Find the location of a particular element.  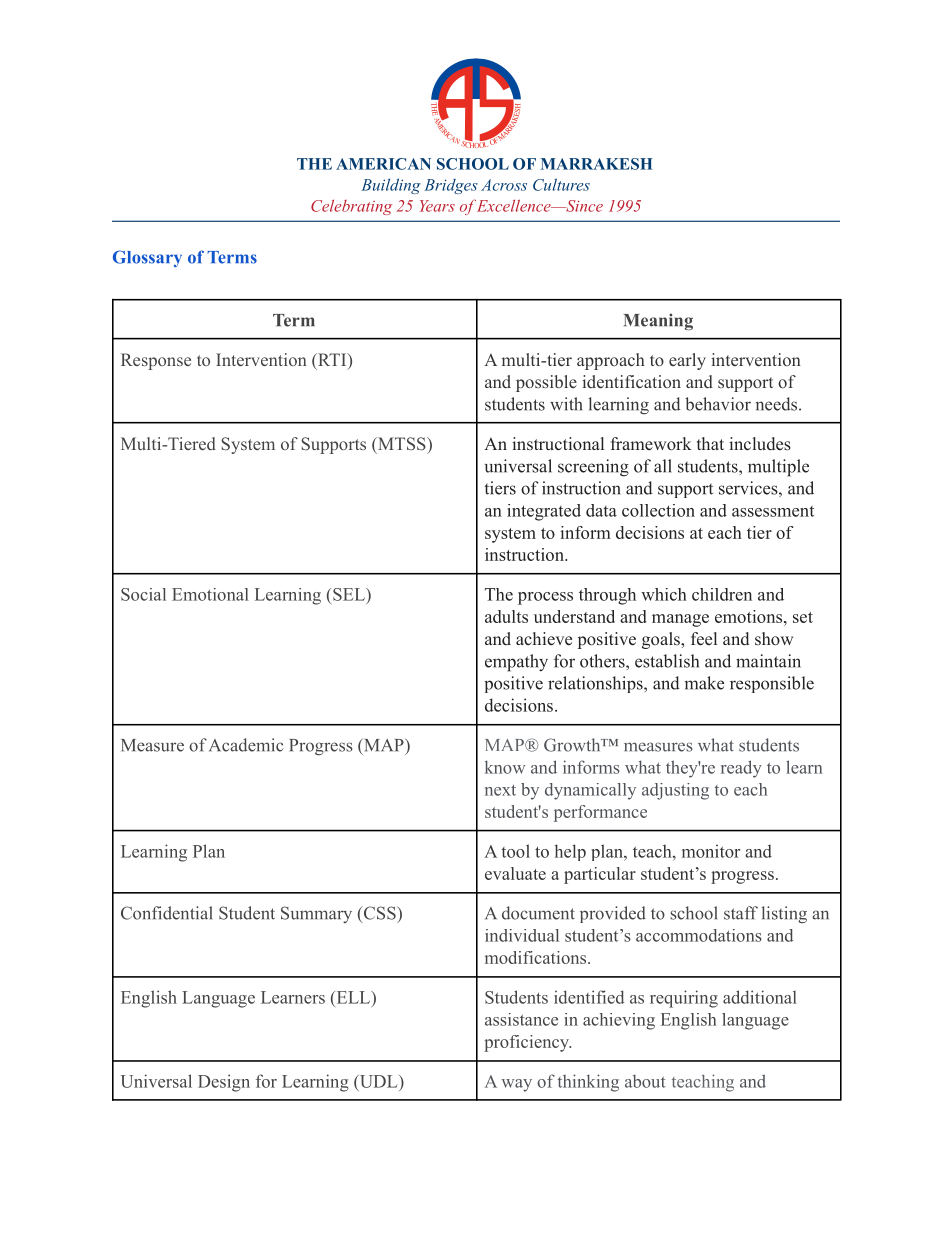

evaluate is located at coordinates (515, 873).
